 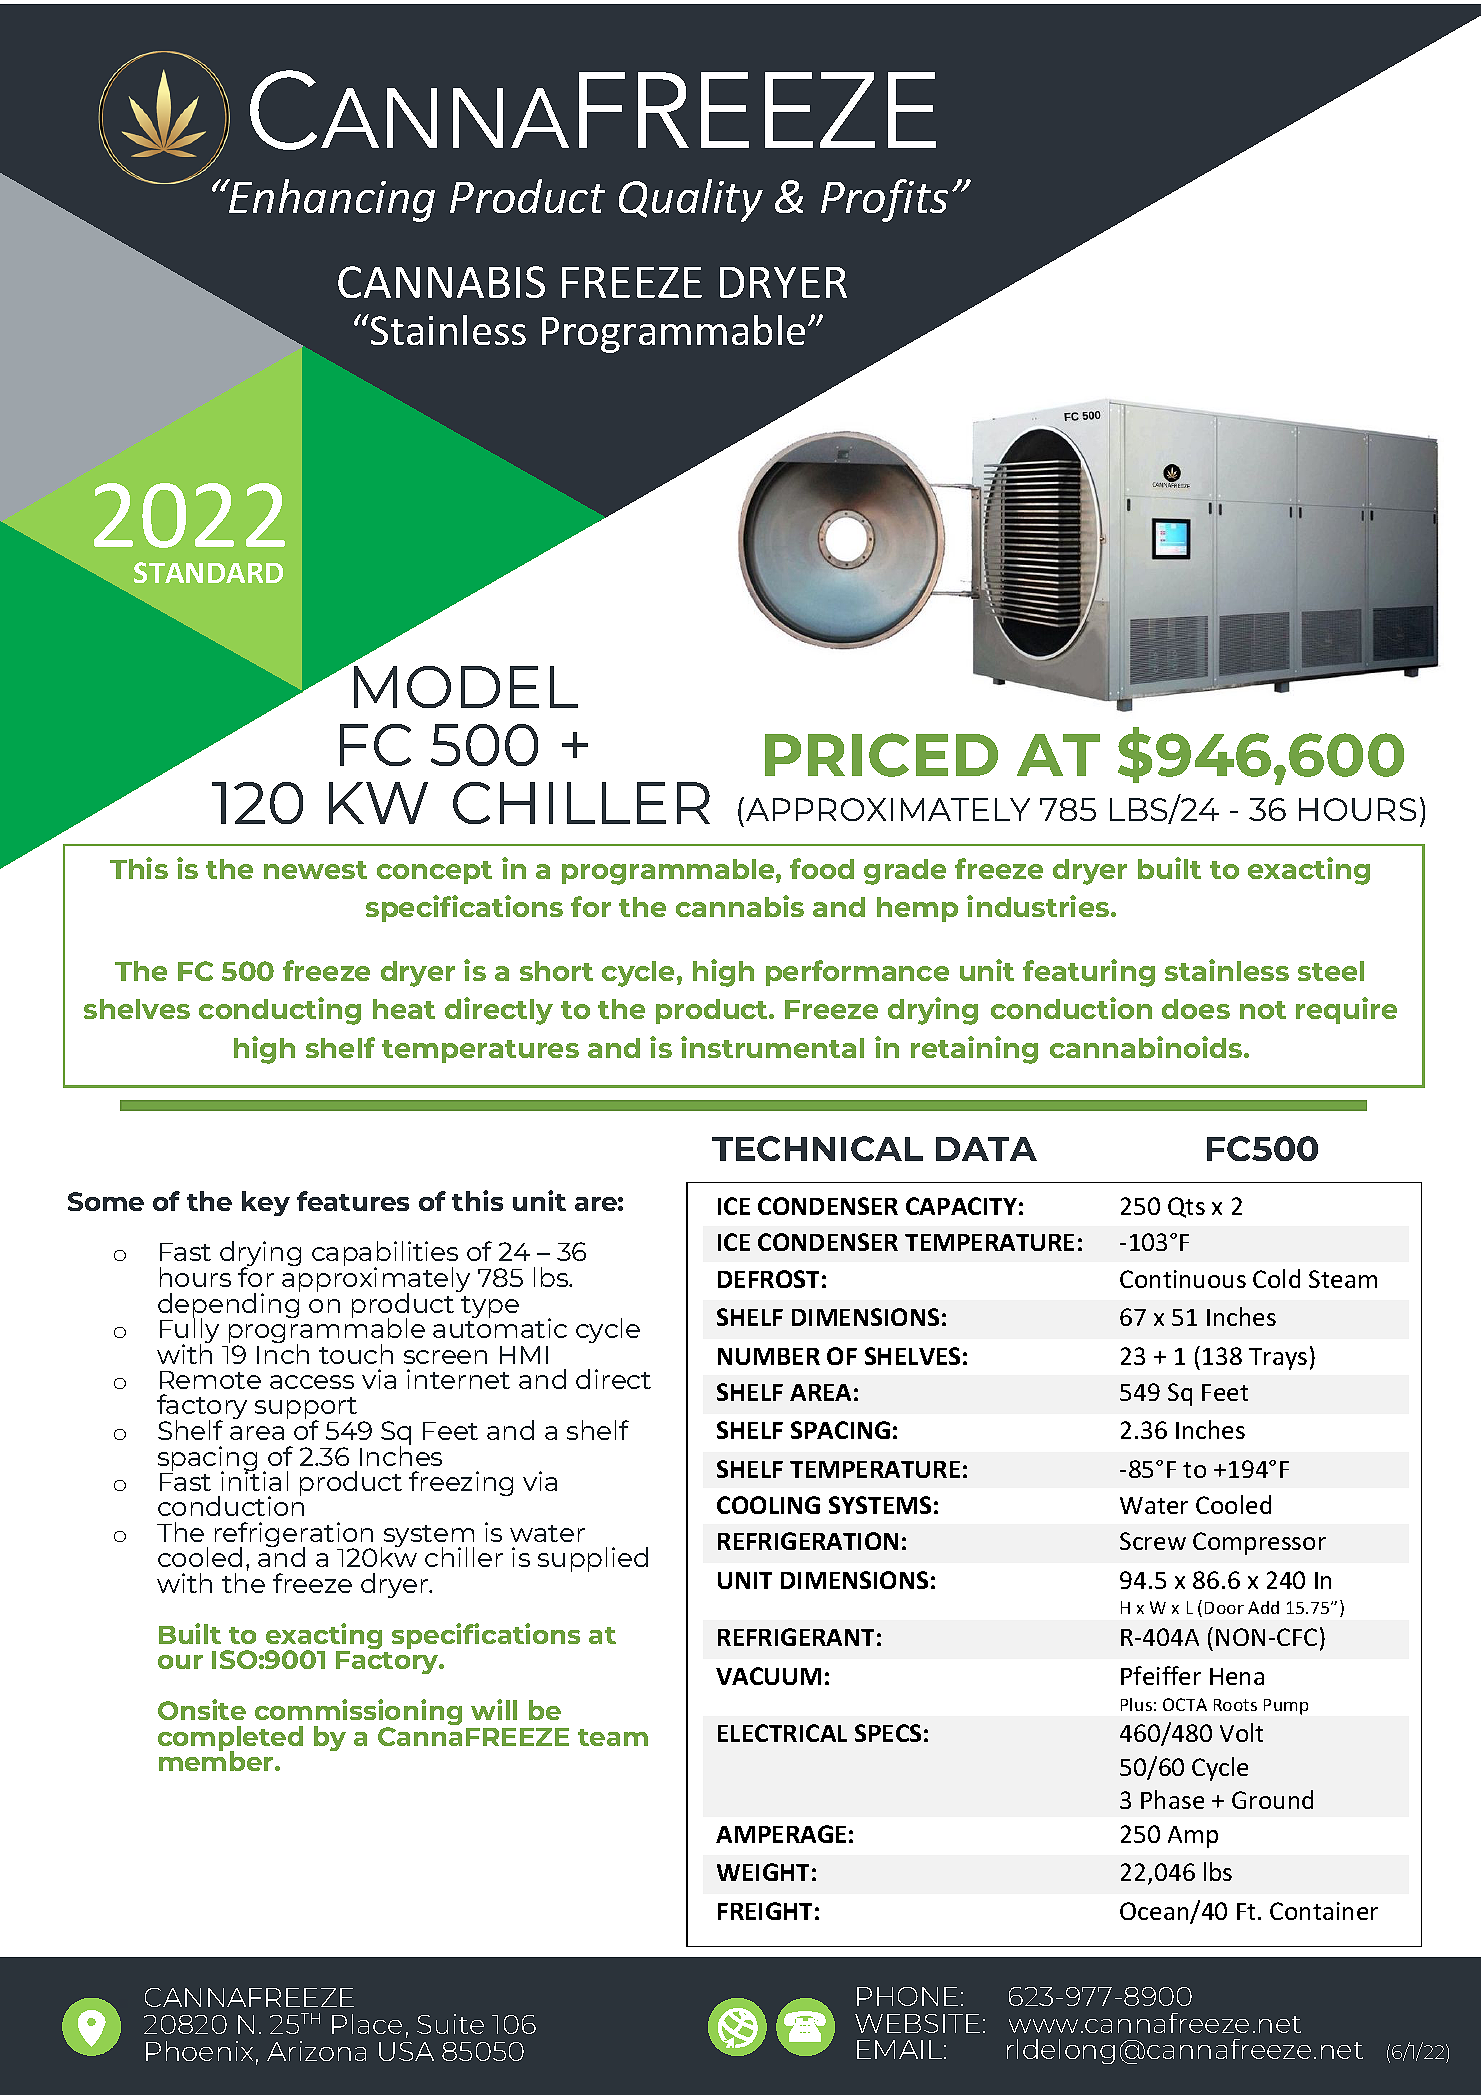 What do you see at coordinates (884, 200) in the image?
I see `Profits` at bounding box center [884, 200].
